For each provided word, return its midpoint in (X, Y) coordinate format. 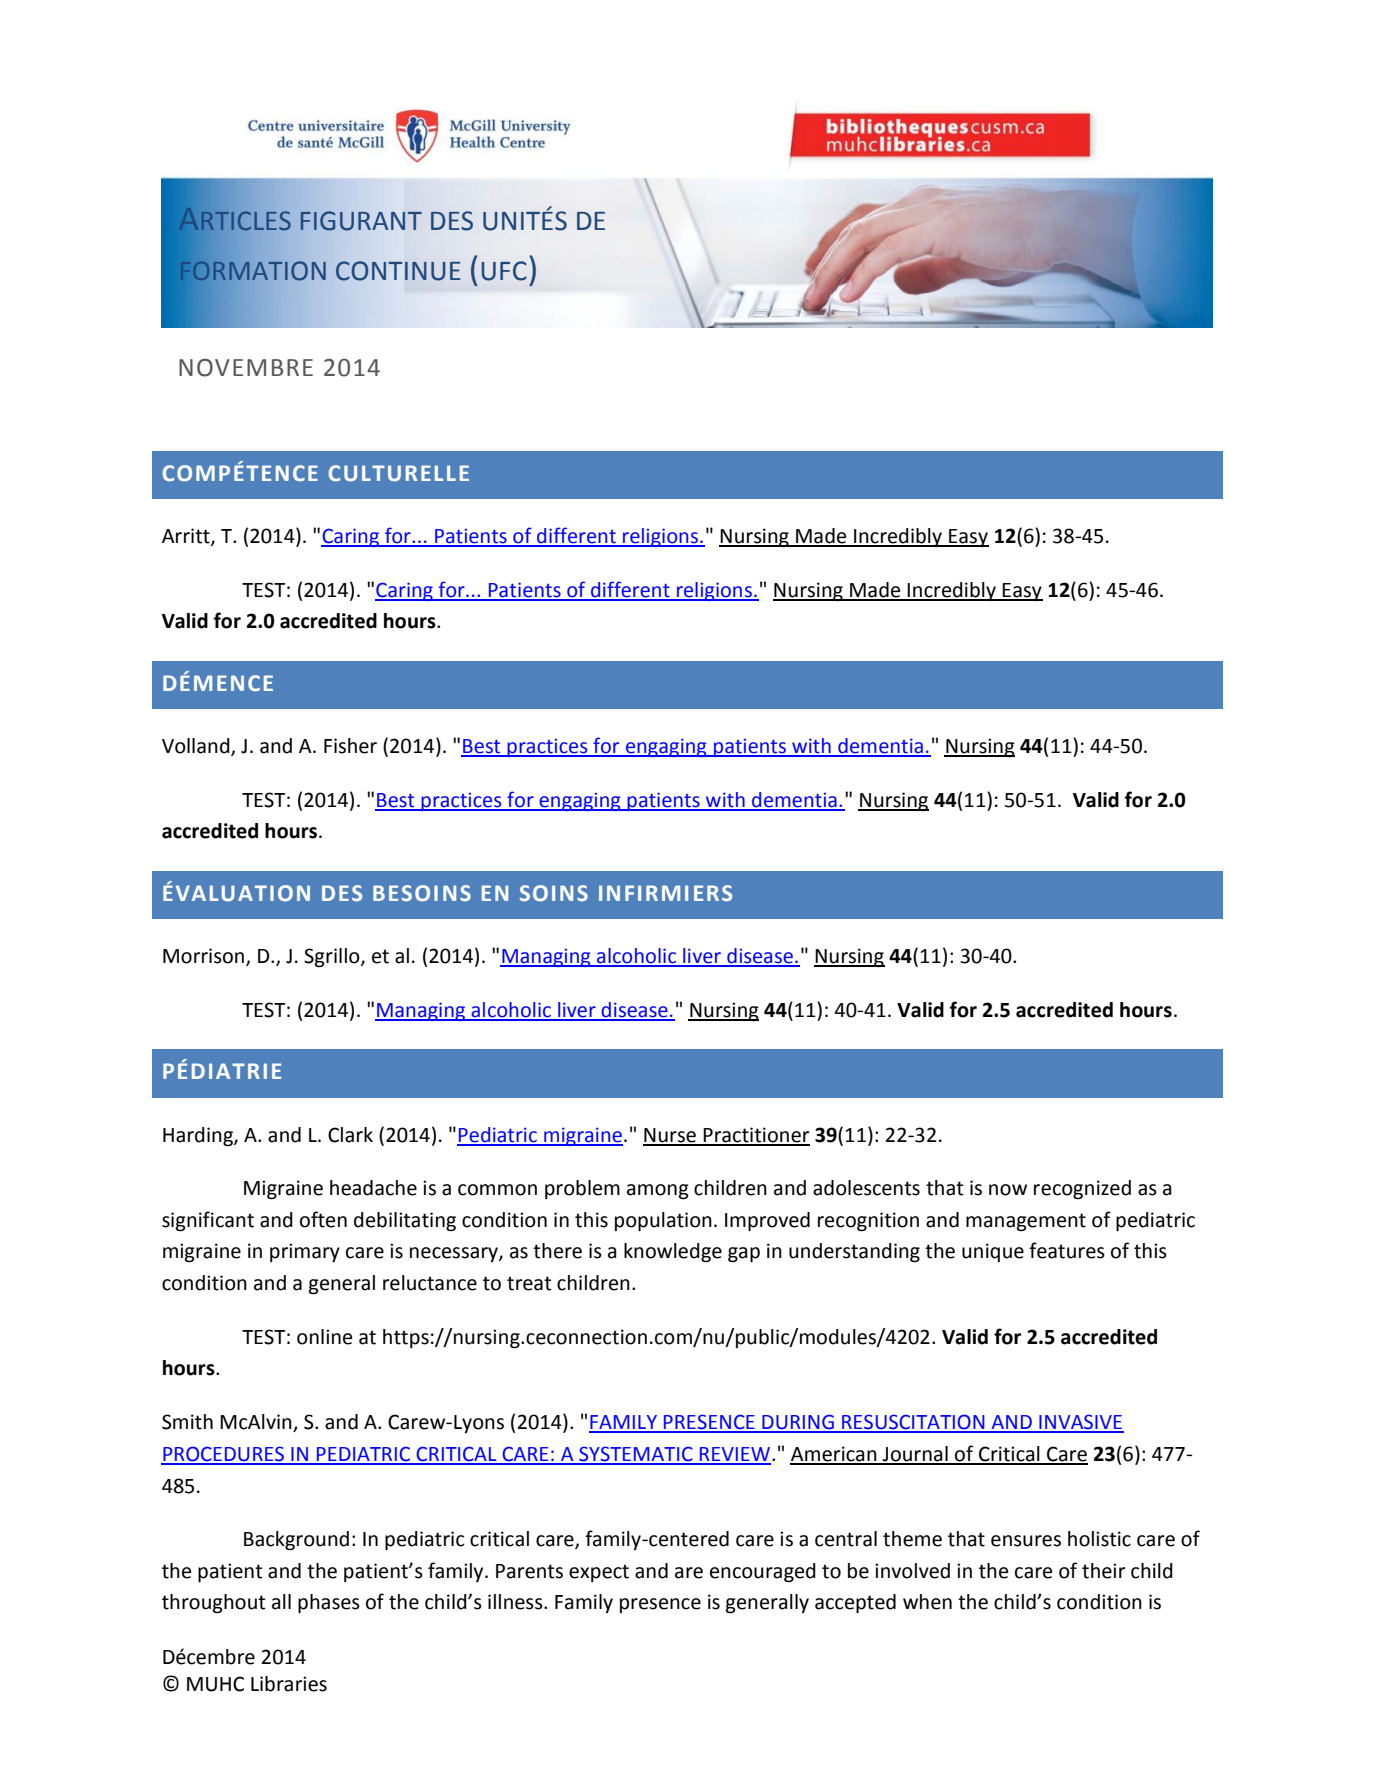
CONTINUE (398, 271)
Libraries (289, 1684)
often (323, 1219)
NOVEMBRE (246, 368)
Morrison (203, 956)
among (658, 1192)
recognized (1082, 1190)
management (1026, 1222)
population (663, 1221)
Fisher (350, 746)
